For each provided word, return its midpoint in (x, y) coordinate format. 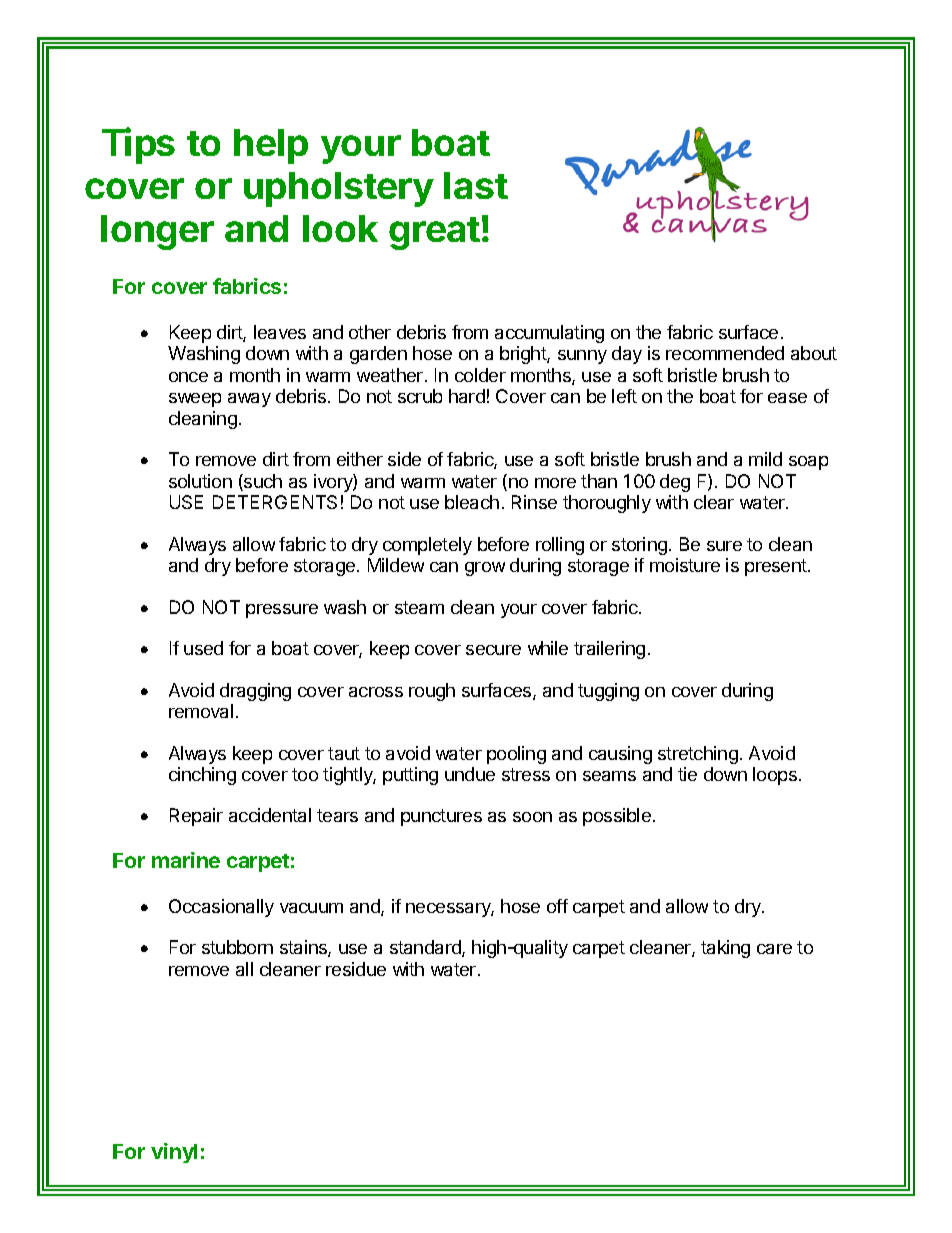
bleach (472, 502)
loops (775, 776)
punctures (441, 817)
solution (200, 481)
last (476, 185)
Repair (196, 817)
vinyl (174, 1153)
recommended (725, 353)
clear (714, 502)
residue (356, 969)
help (271, 146)
